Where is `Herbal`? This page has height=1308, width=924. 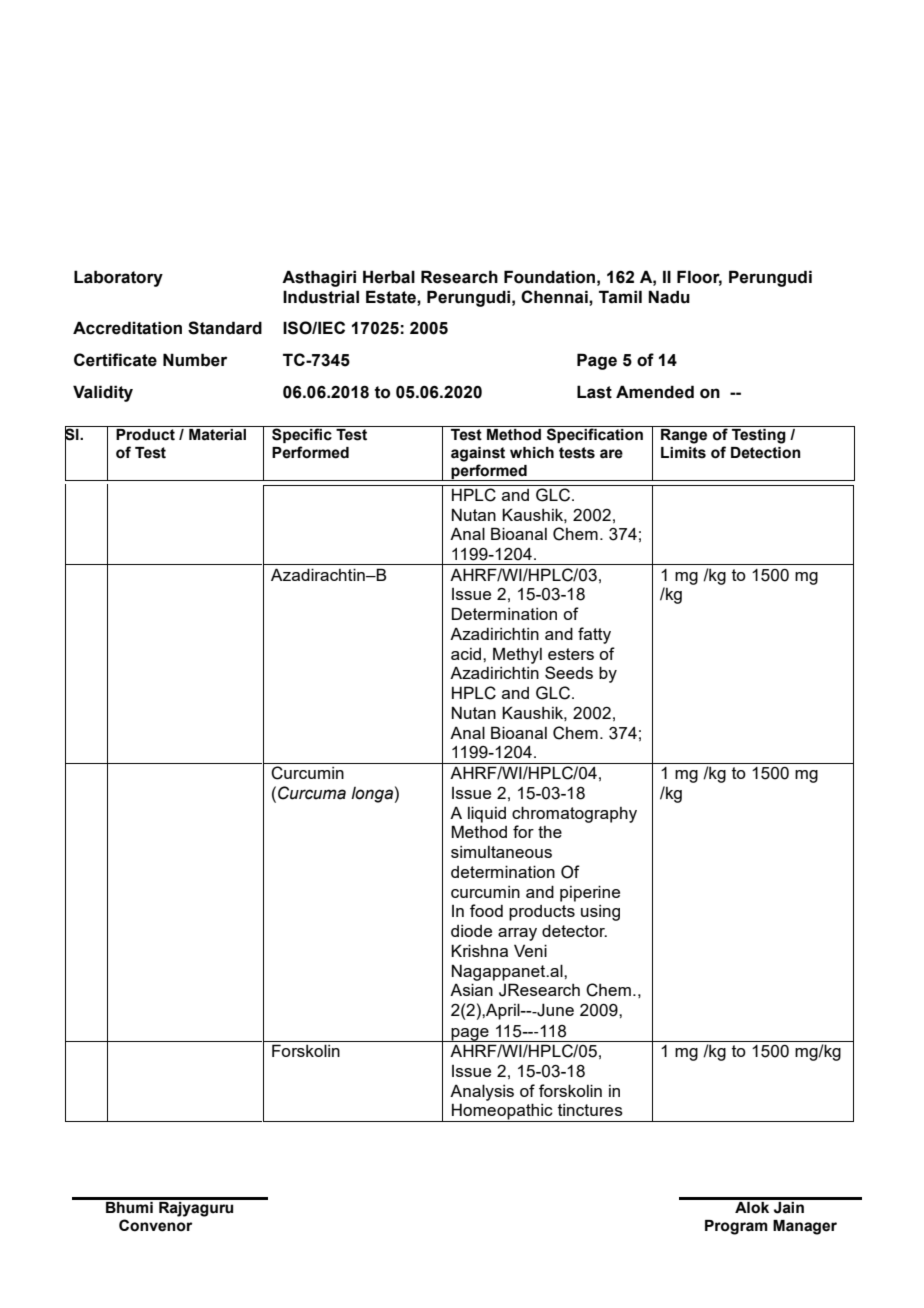
Herbal is located at coordinates (389, 277).
